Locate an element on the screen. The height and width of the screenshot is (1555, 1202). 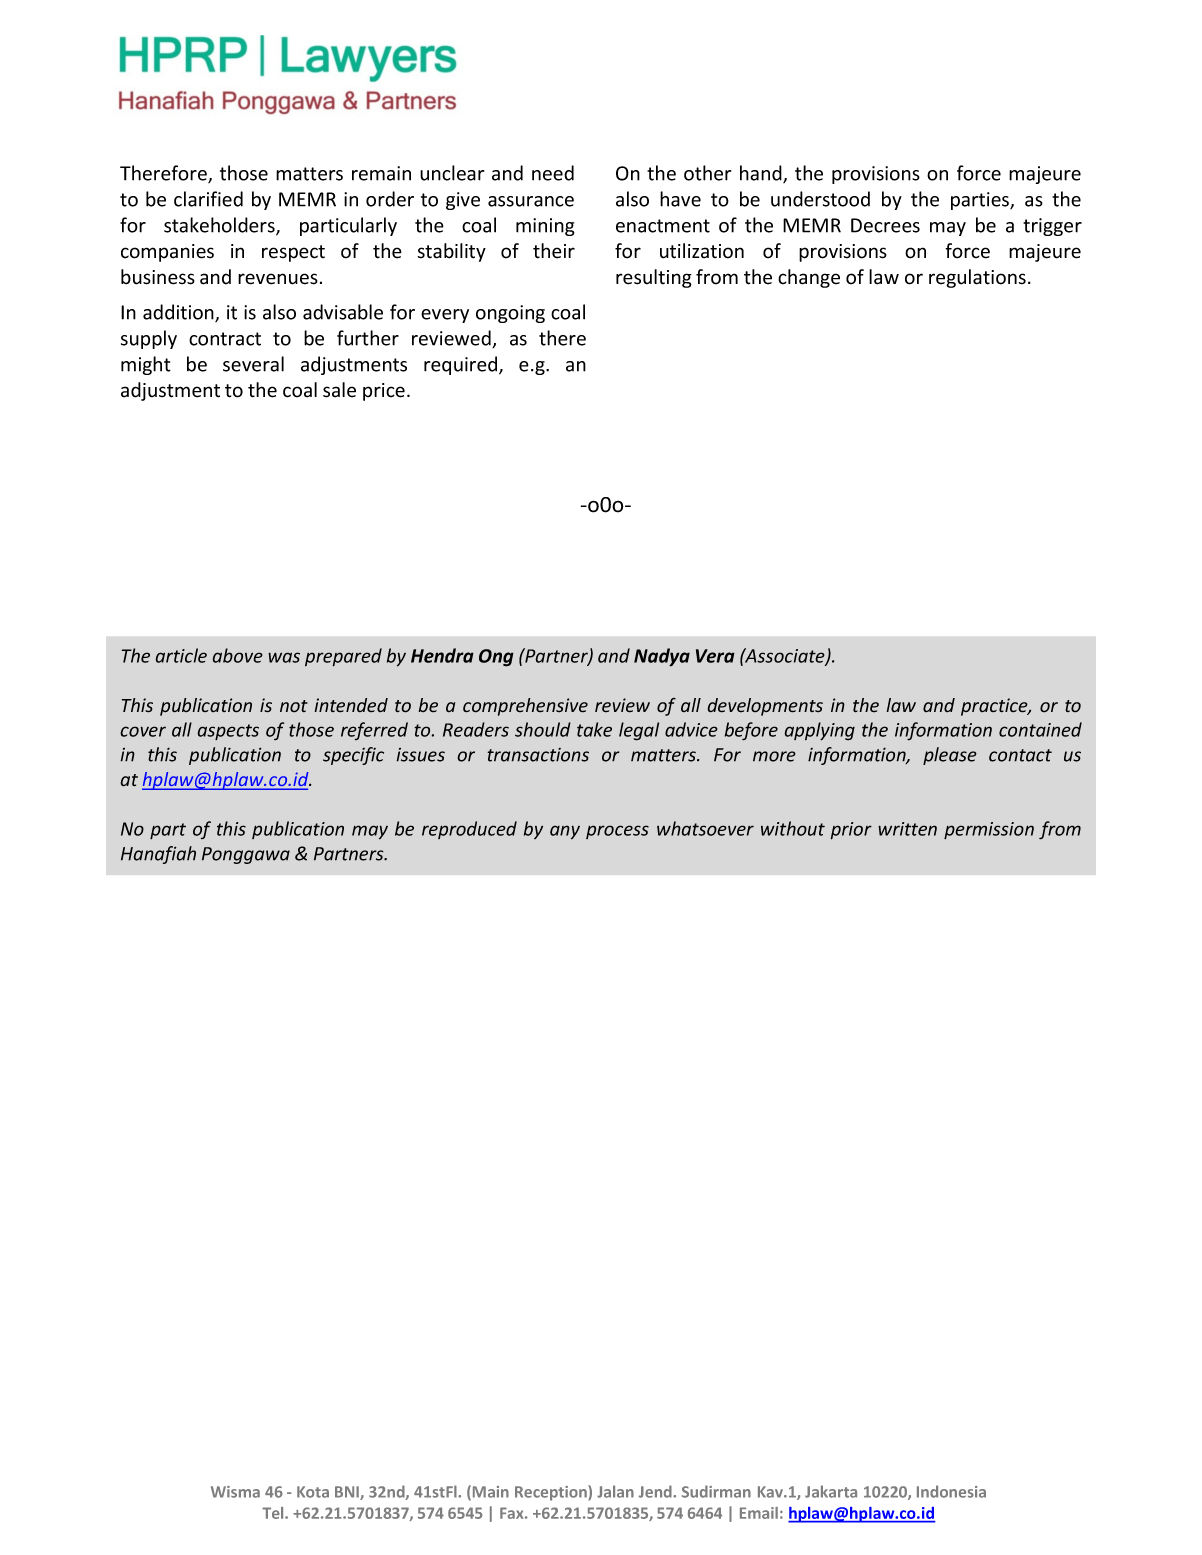
reproduced is located at coordinates (469, 830).
